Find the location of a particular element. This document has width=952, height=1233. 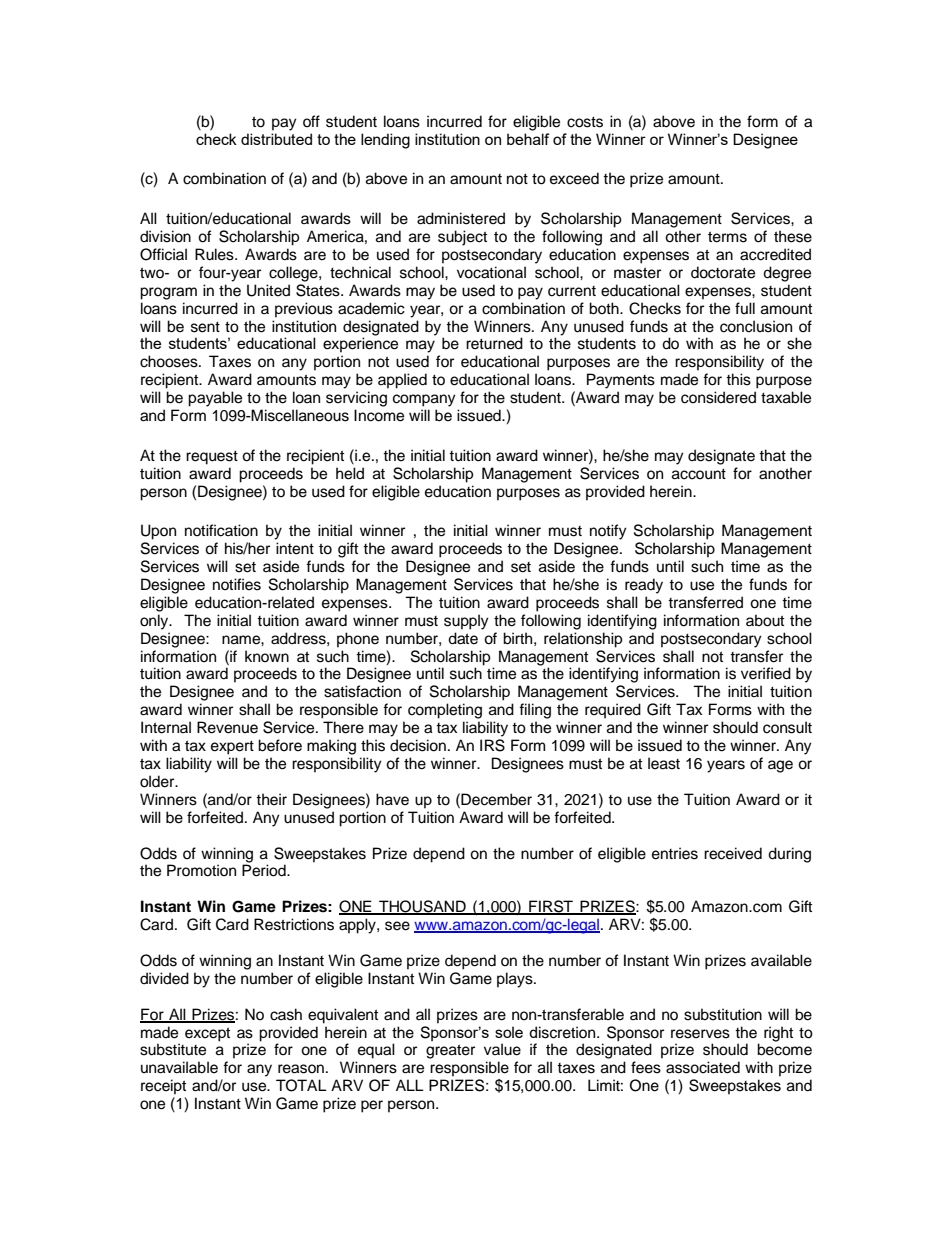

notification is located at coordinates (221, 530).
